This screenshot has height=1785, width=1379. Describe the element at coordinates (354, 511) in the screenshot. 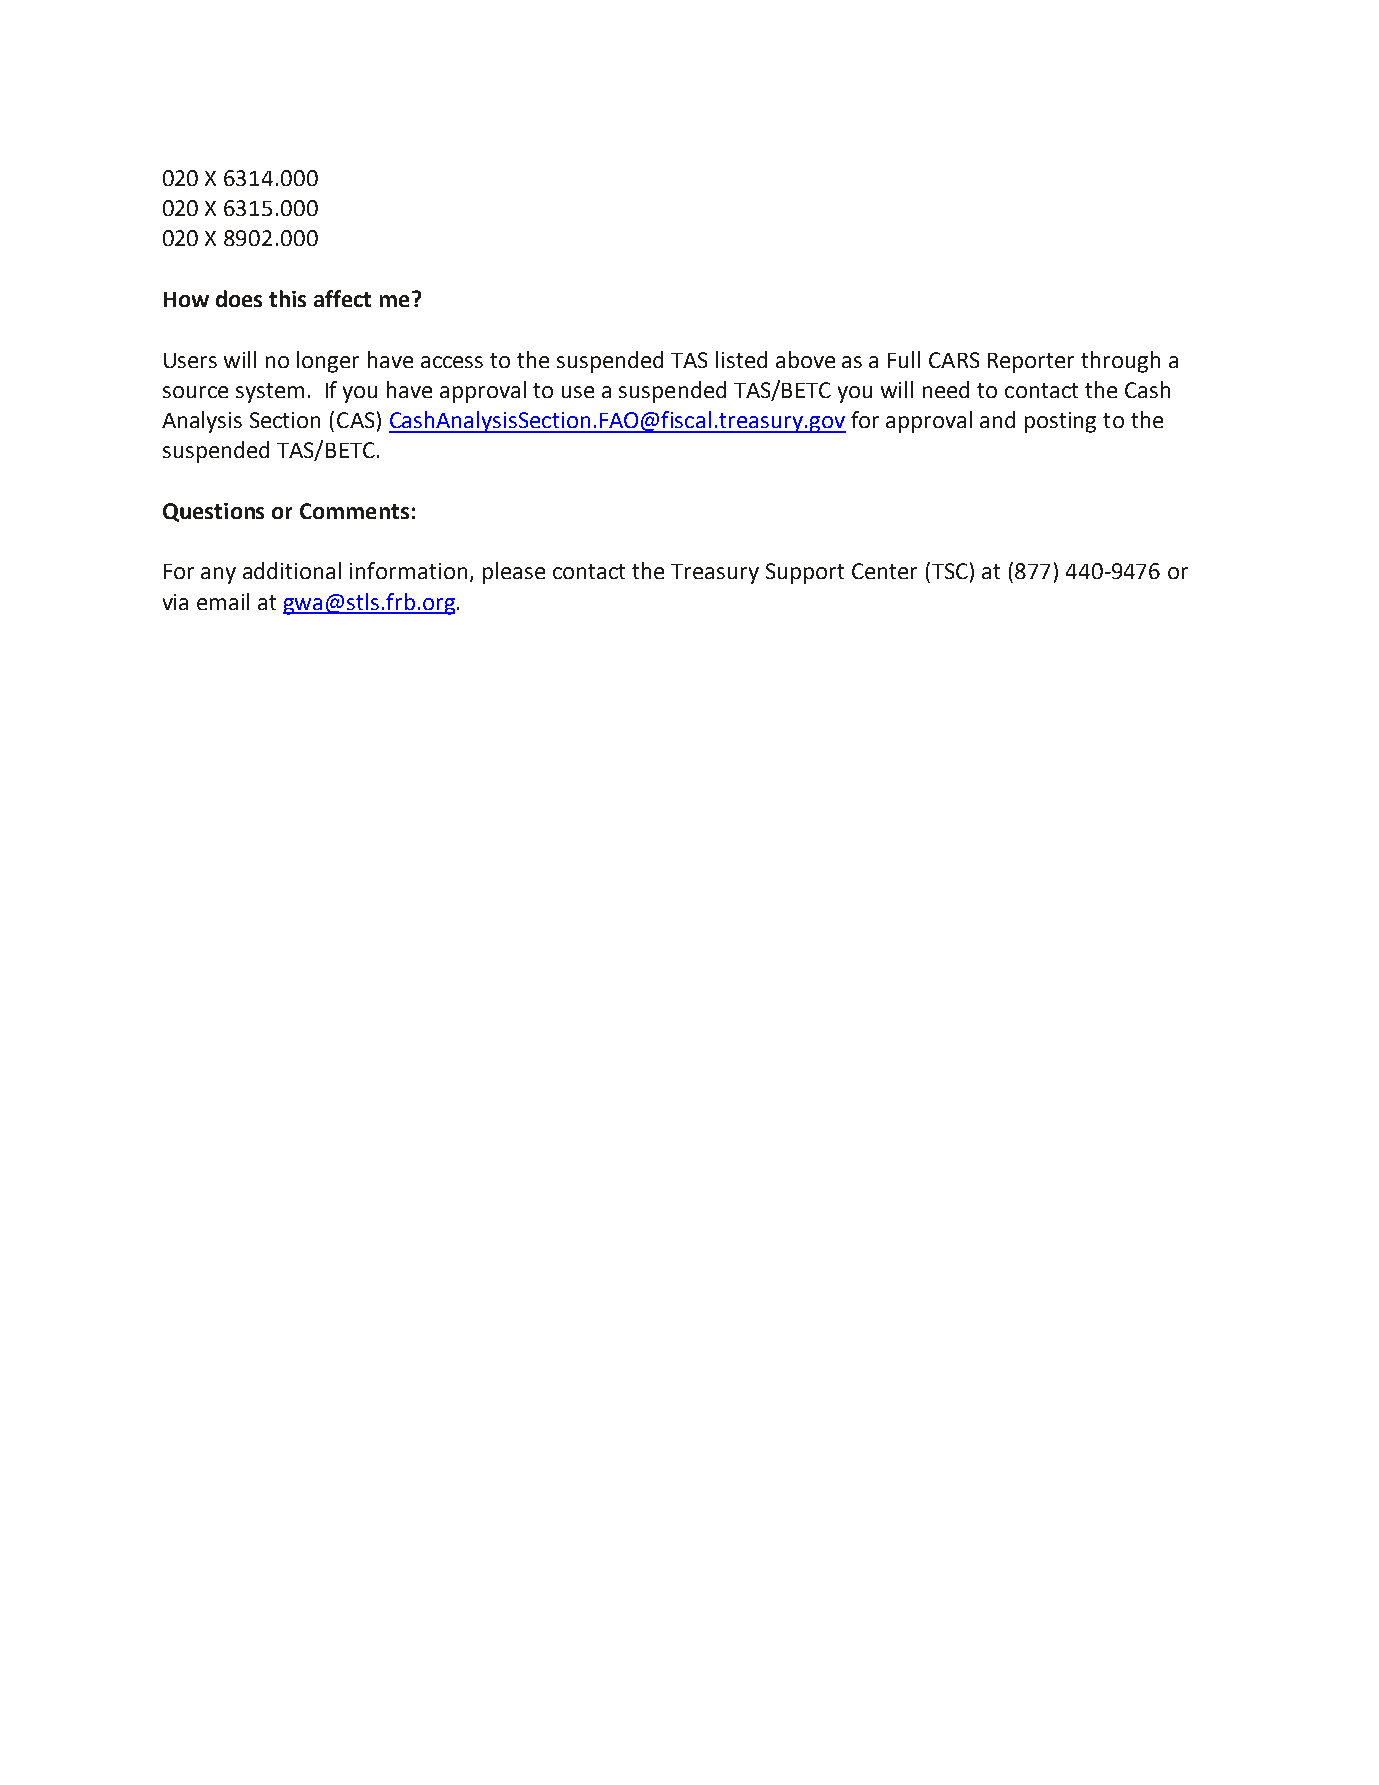

I see `Comments` at that location.
